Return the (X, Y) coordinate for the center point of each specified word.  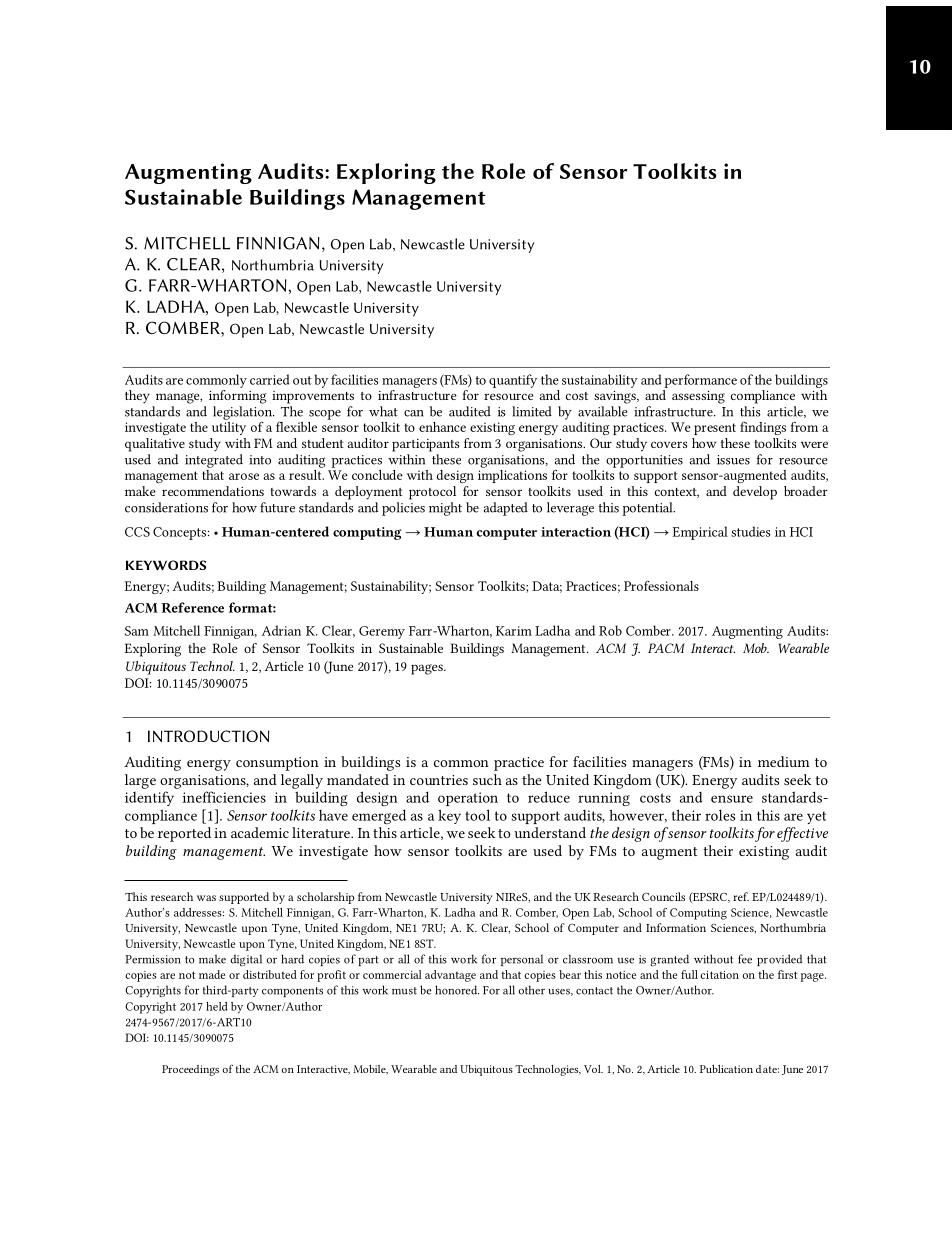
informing (237, 397)
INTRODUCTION (209, 736)
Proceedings (190, 1070)
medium (784, 761)
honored (457, 990)
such (487, 779)
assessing (698, 397)
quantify (513, 381)
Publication (726, 1069)
